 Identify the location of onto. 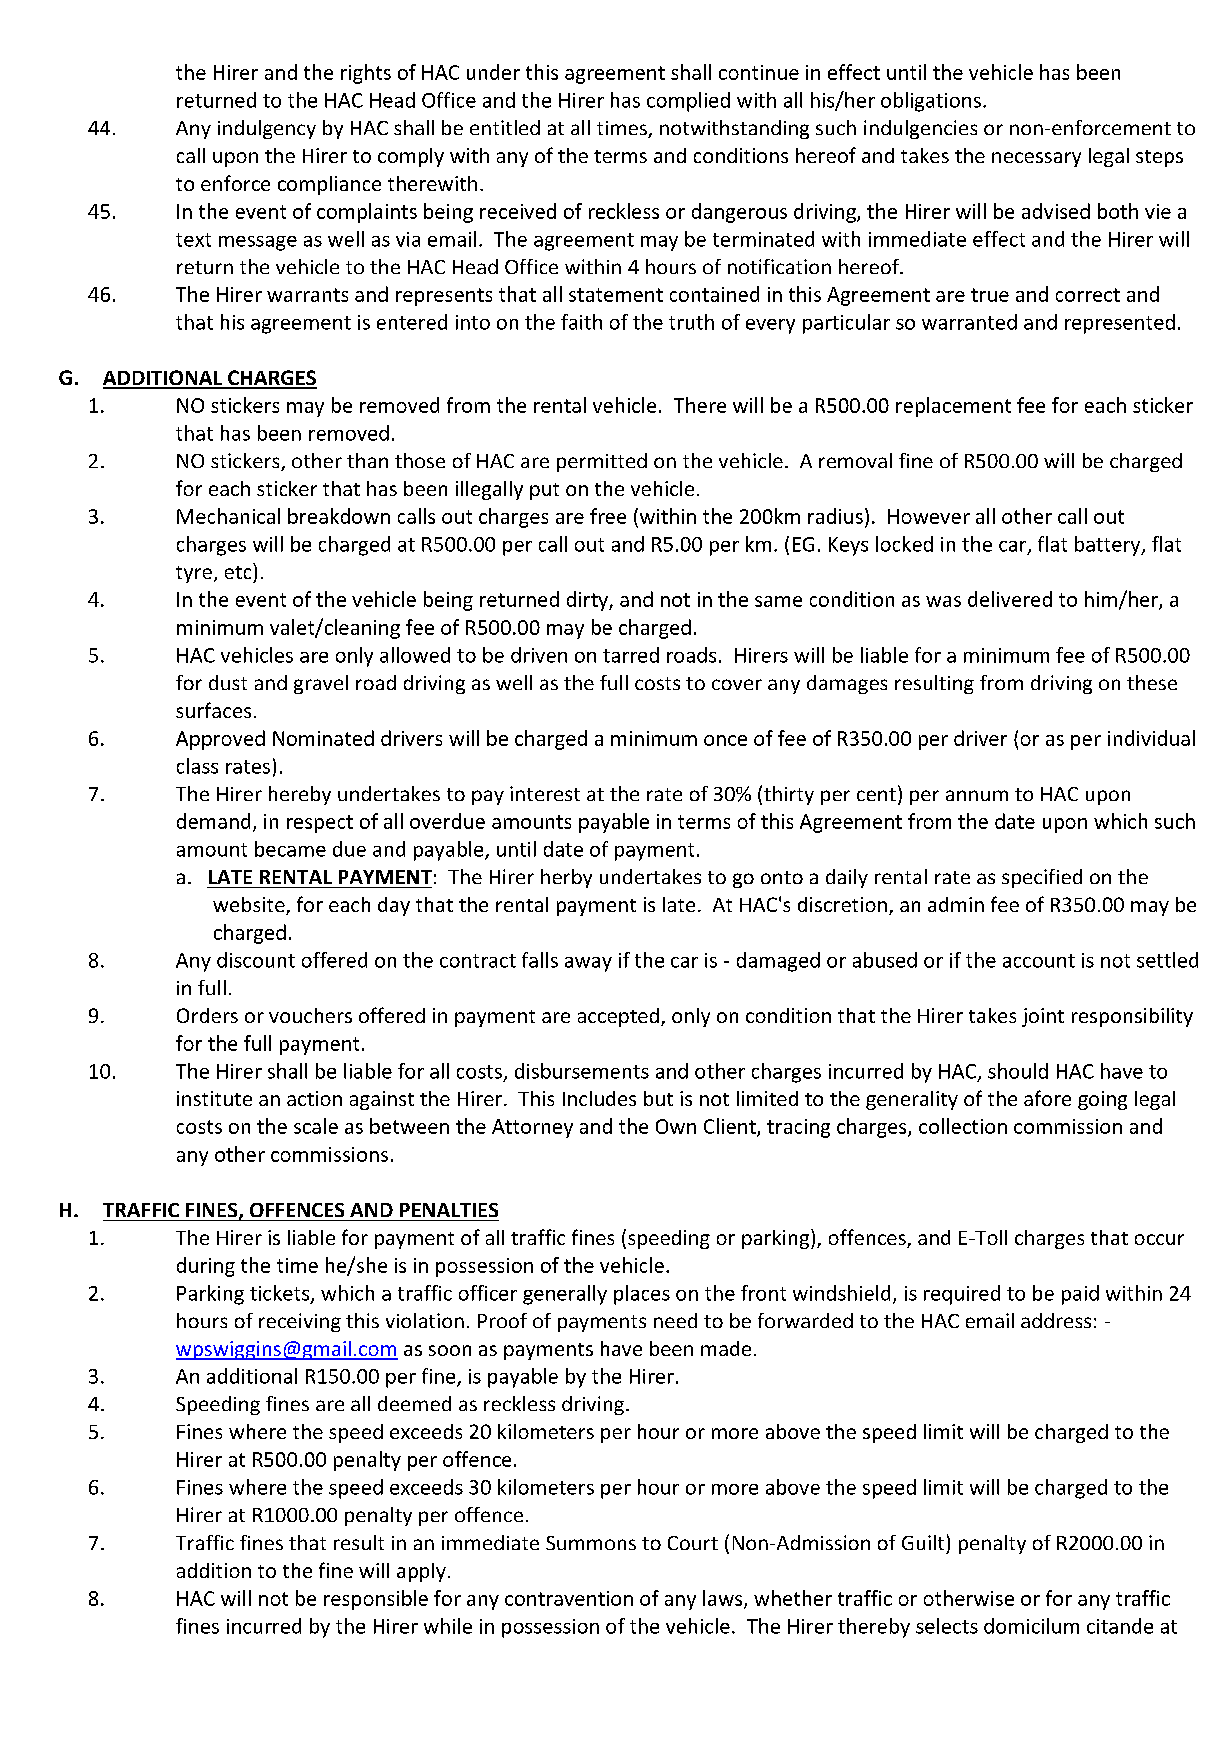
(782, 877).
